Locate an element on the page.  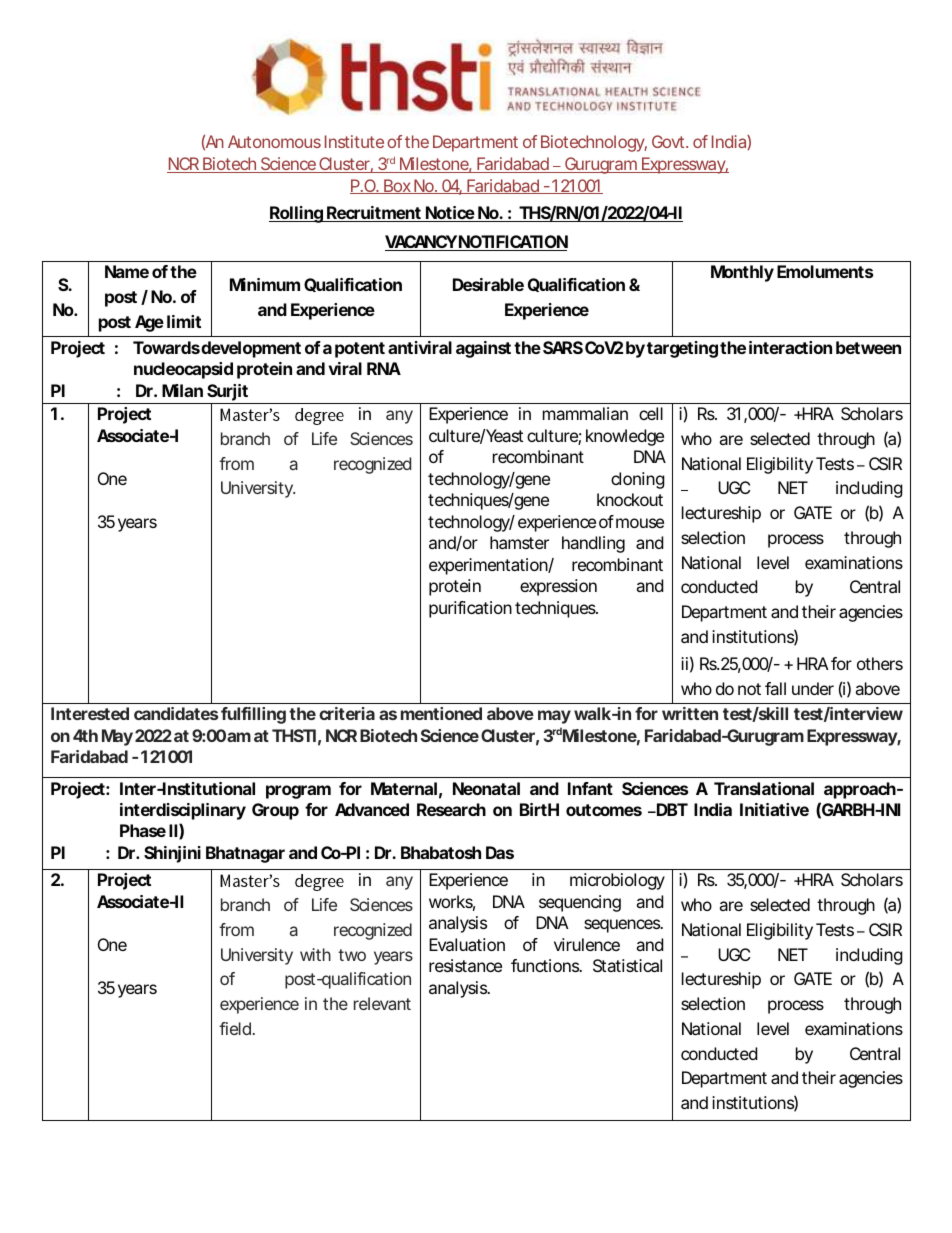
fall is located at coordinates (775, 688).
